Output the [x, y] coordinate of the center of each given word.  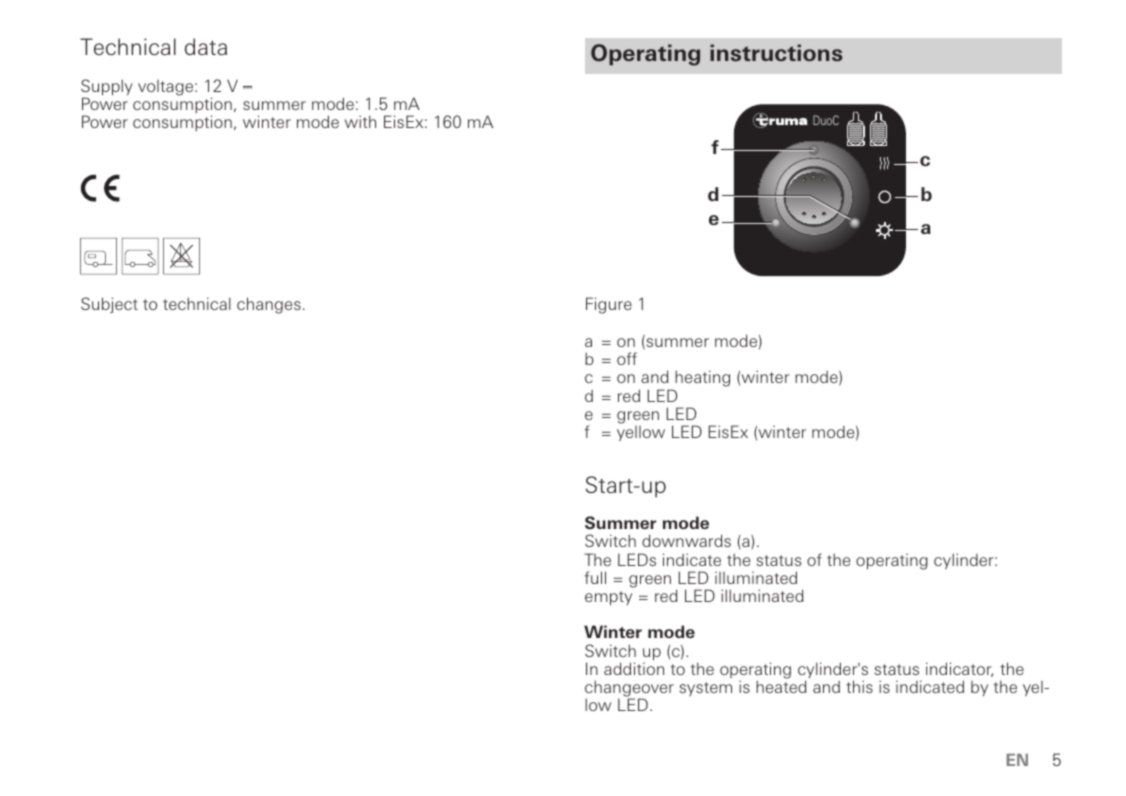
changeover [629, 689]
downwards [686, 540]
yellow [641, 433]
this [859, 686]
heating [702, 378]
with [360, 121]
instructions [776, 52]
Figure [609, 305]
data [206, 46]
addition [634, 668]
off [627, 358]
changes [269, 305]
